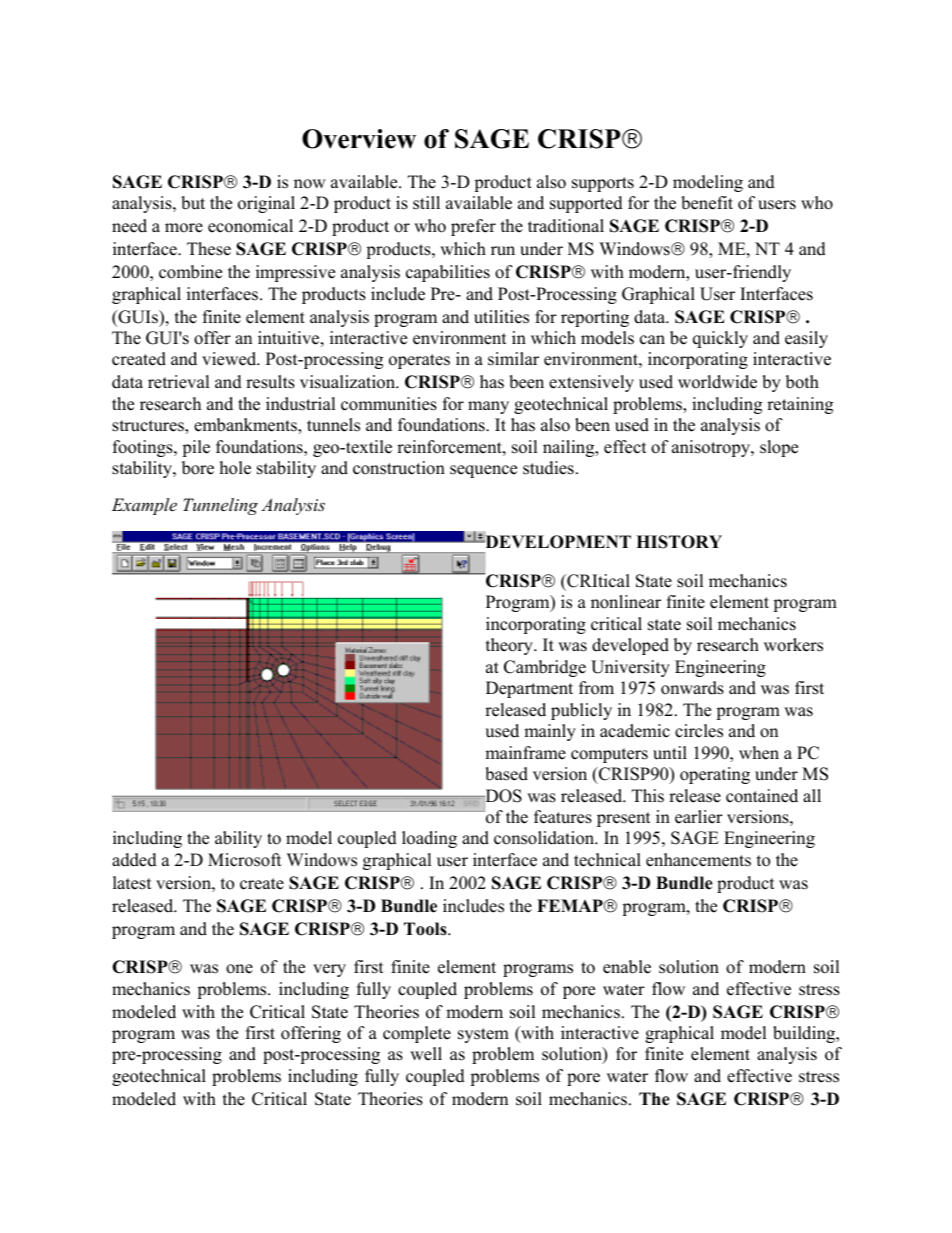 The width and height of the screenshot is (952, 1233). What do you see at coordinates (679, 542) in the screenshot?
I see `HISTORY` at bounding box center [679, 542].
